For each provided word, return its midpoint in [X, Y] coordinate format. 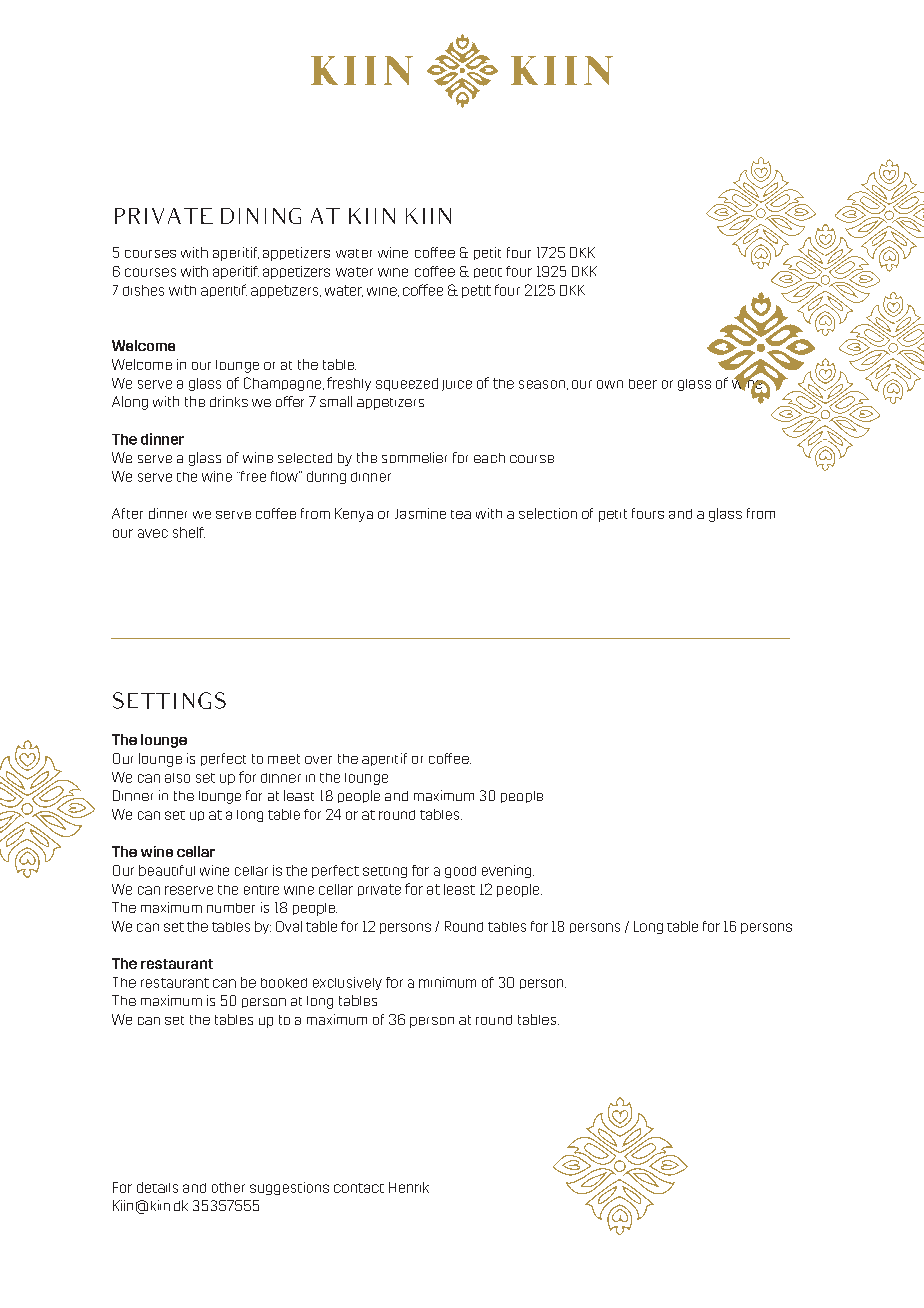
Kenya [354, 515]
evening [508, 871]
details [157, 1187]
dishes [143, 290]
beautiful [167, 870]
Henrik [409, 1187]
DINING [261, 216]
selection [548, 513]
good [460, 872]
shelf [189, 532]
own [610, 384]
